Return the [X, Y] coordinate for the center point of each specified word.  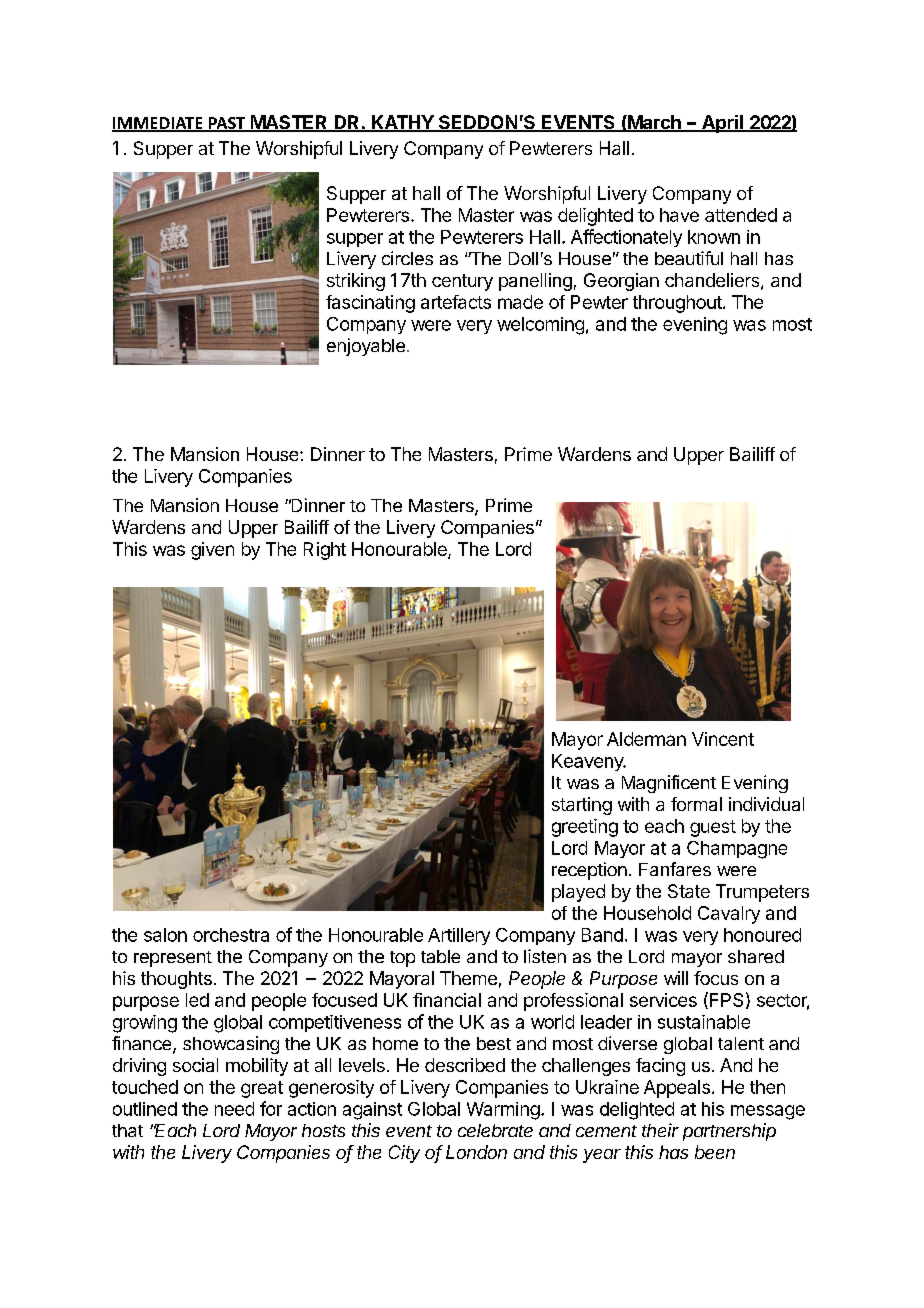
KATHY [403, 123]
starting [582, 806]
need [234, 1109]
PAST [227, 124]
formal [696, 804]
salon [165, 935]
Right [325, 551]
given [212, 551]
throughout [678, 304]
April [722, 124]
